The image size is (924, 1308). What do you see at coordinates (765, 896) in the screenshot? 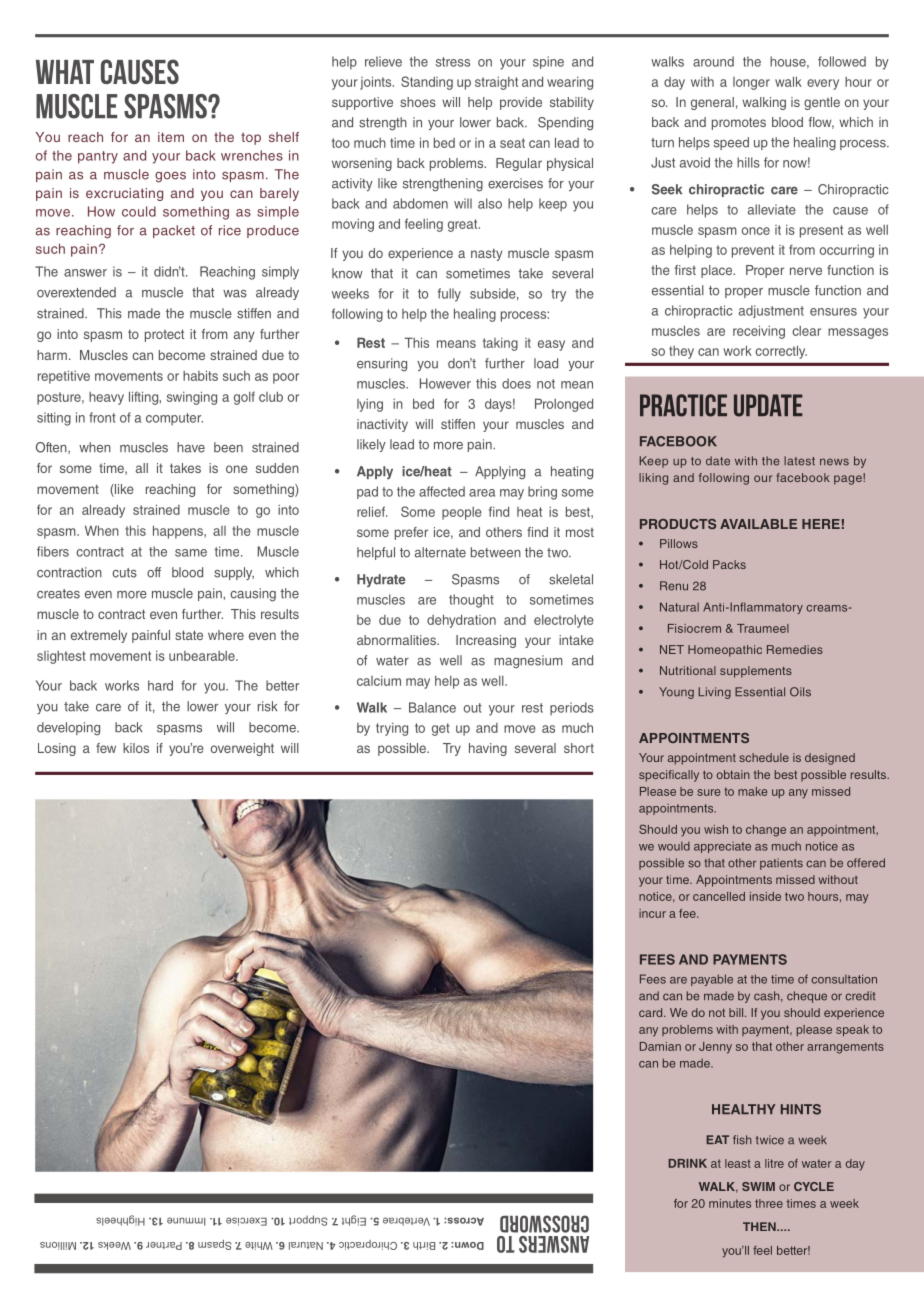
I see `inside` at bounding box center [765, 896].
